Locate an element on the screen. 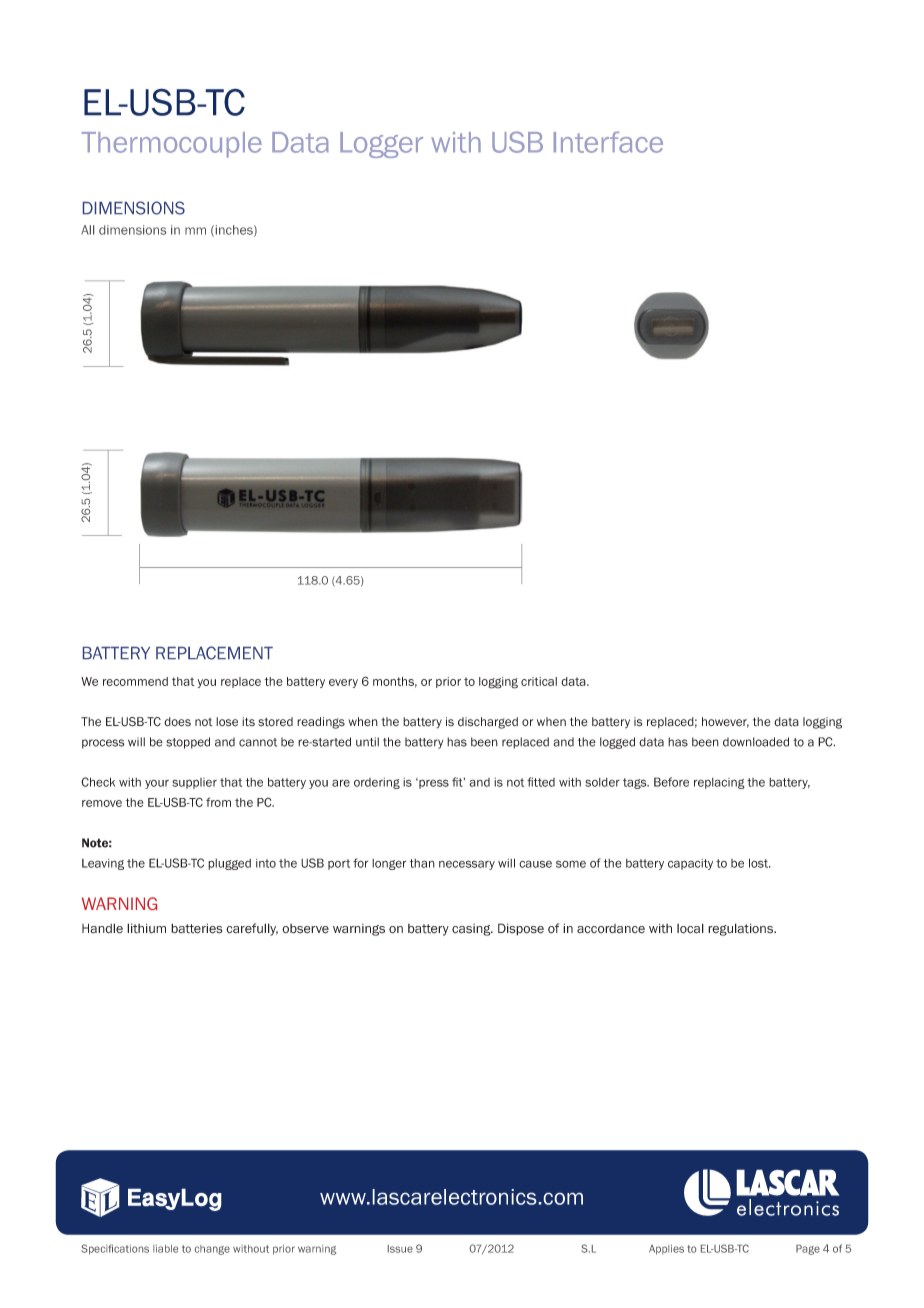 This screenshot has width=924, height=1308. Interface is located at coordinates (608, 142).
